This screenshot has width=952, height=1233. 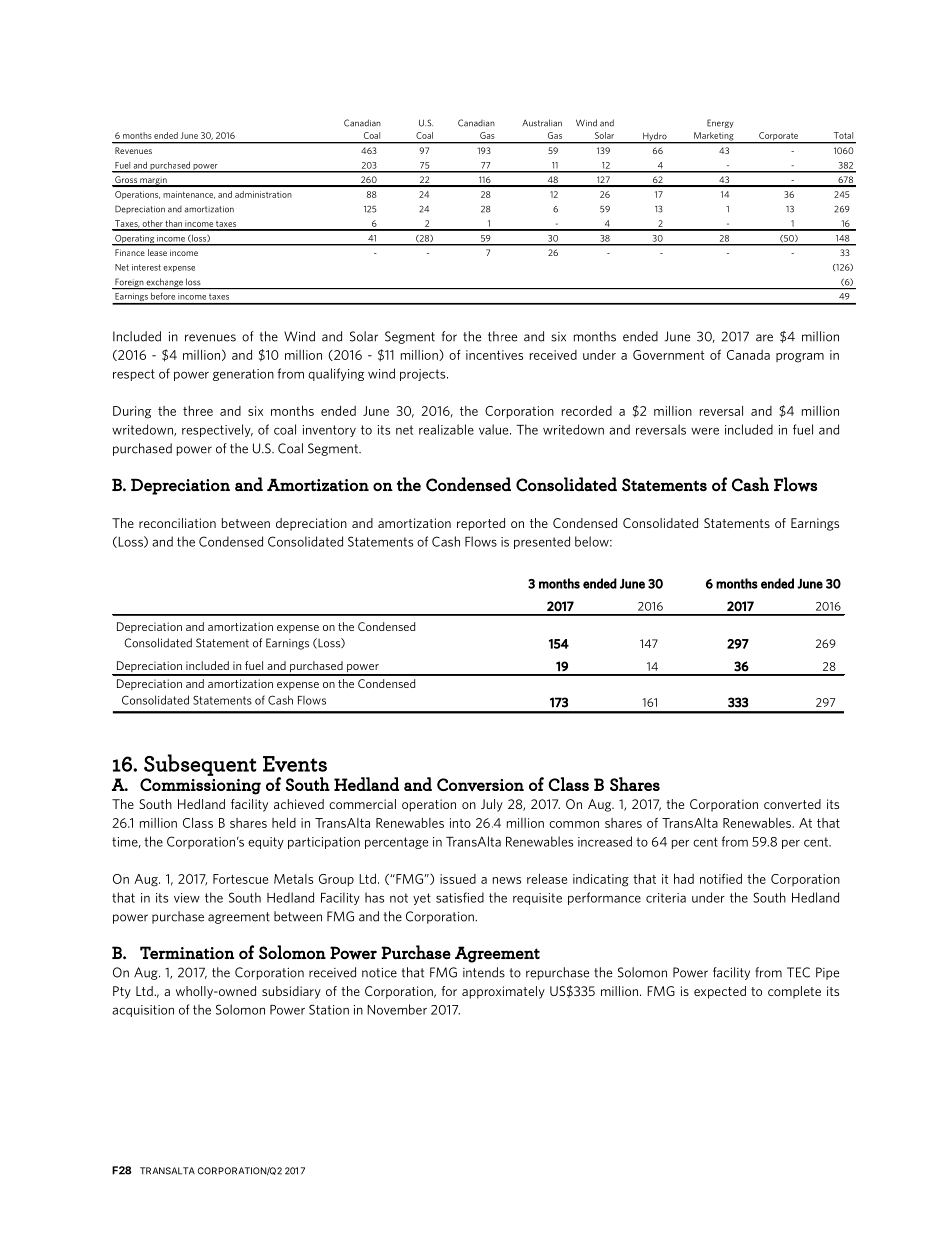 I want to click on expected, so click(x=720, y=992).
